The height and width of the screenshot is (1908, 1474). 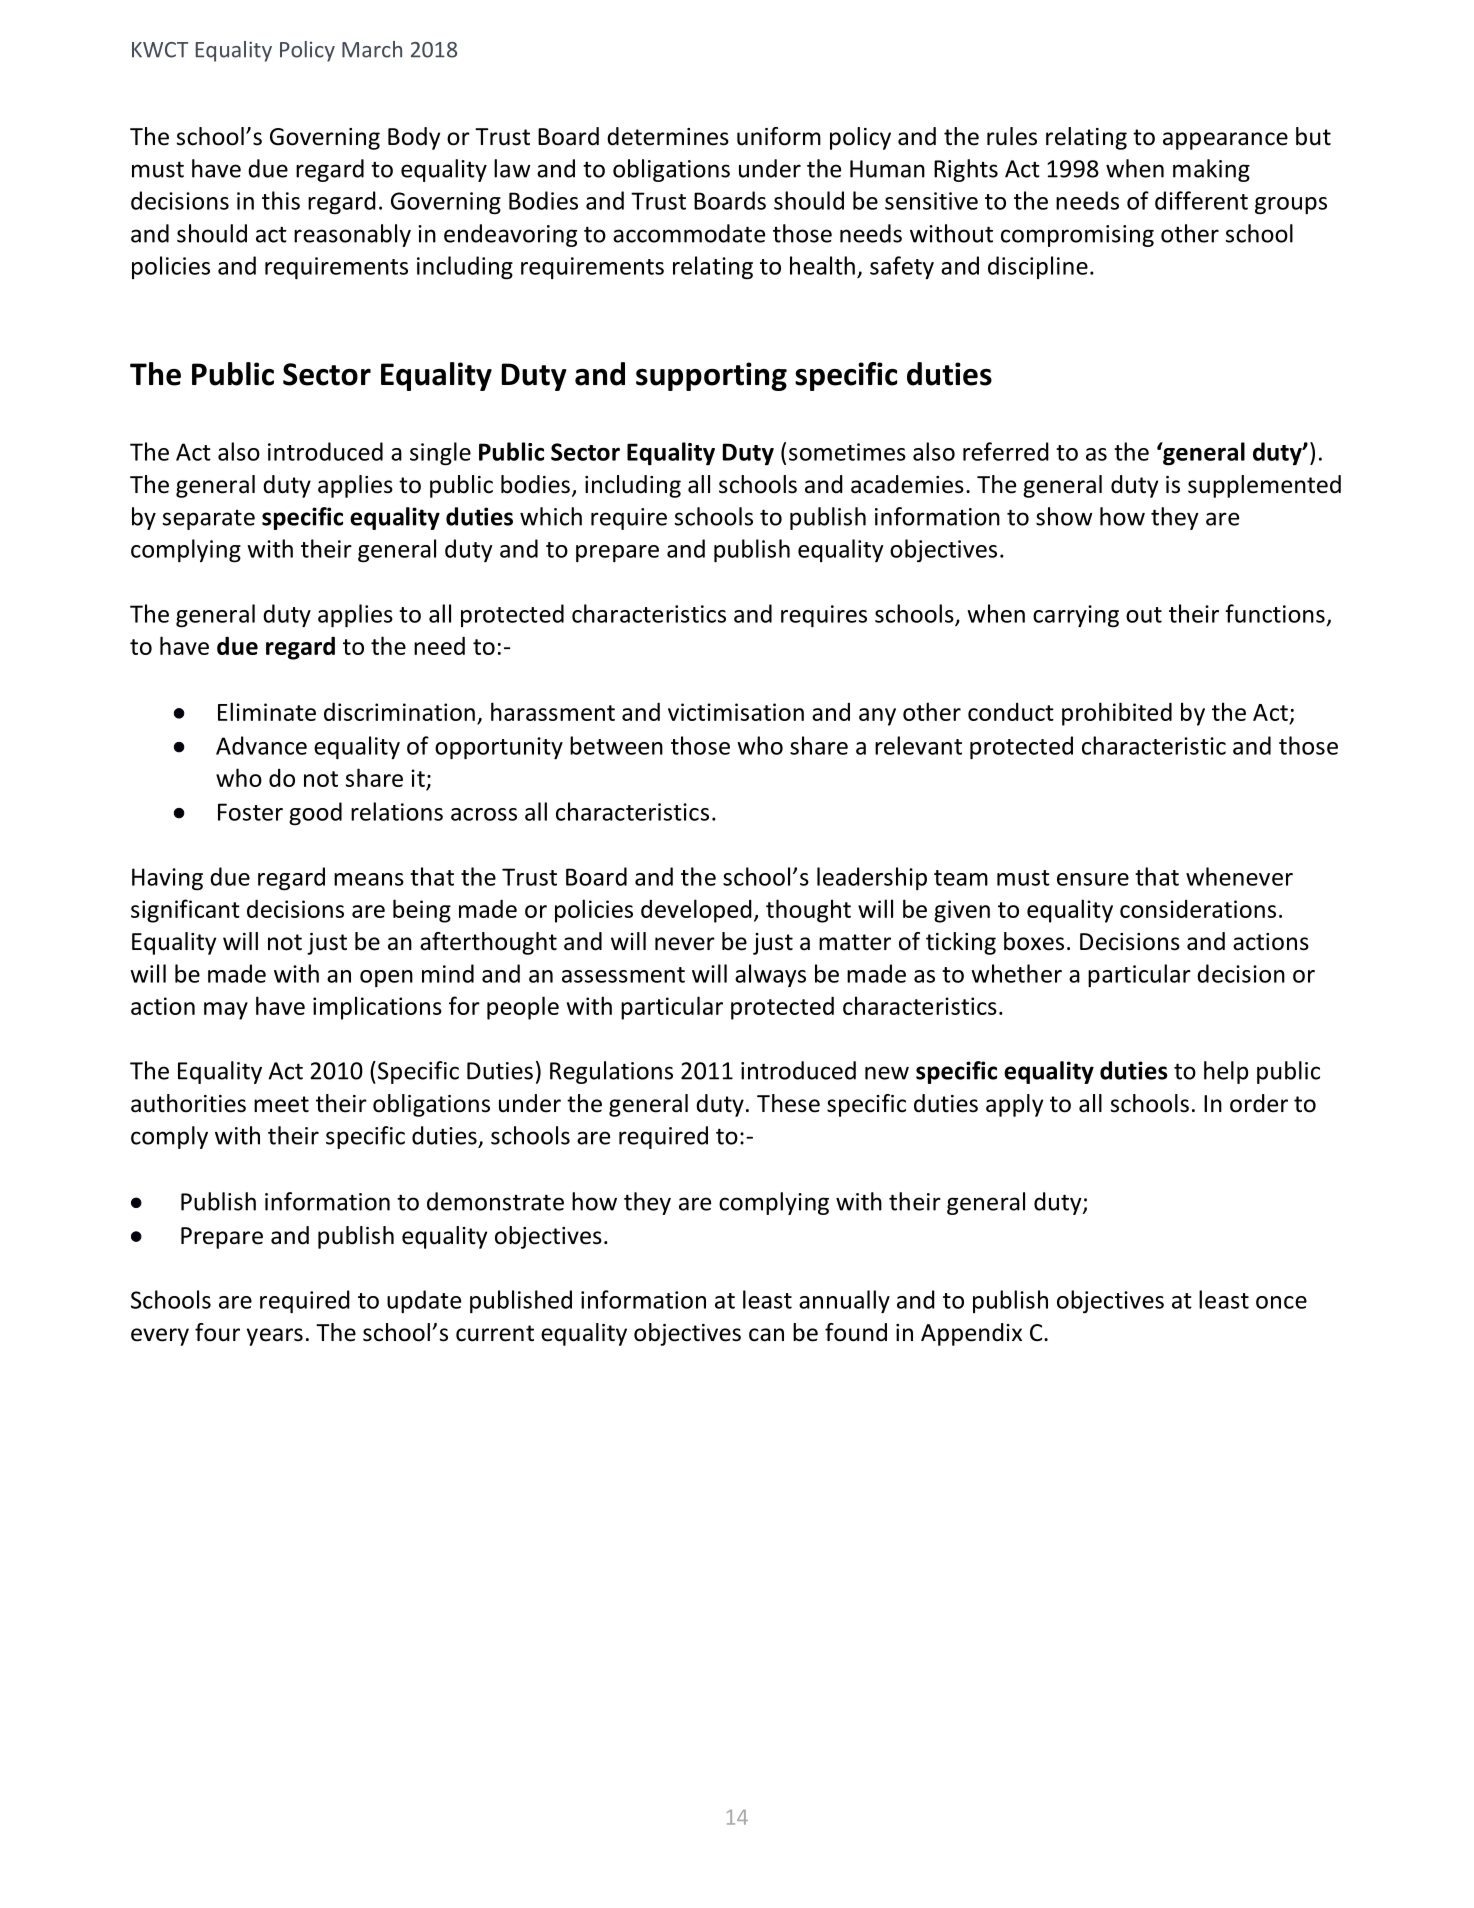 I want to click on appearance, so click(x=1225, y=141).
